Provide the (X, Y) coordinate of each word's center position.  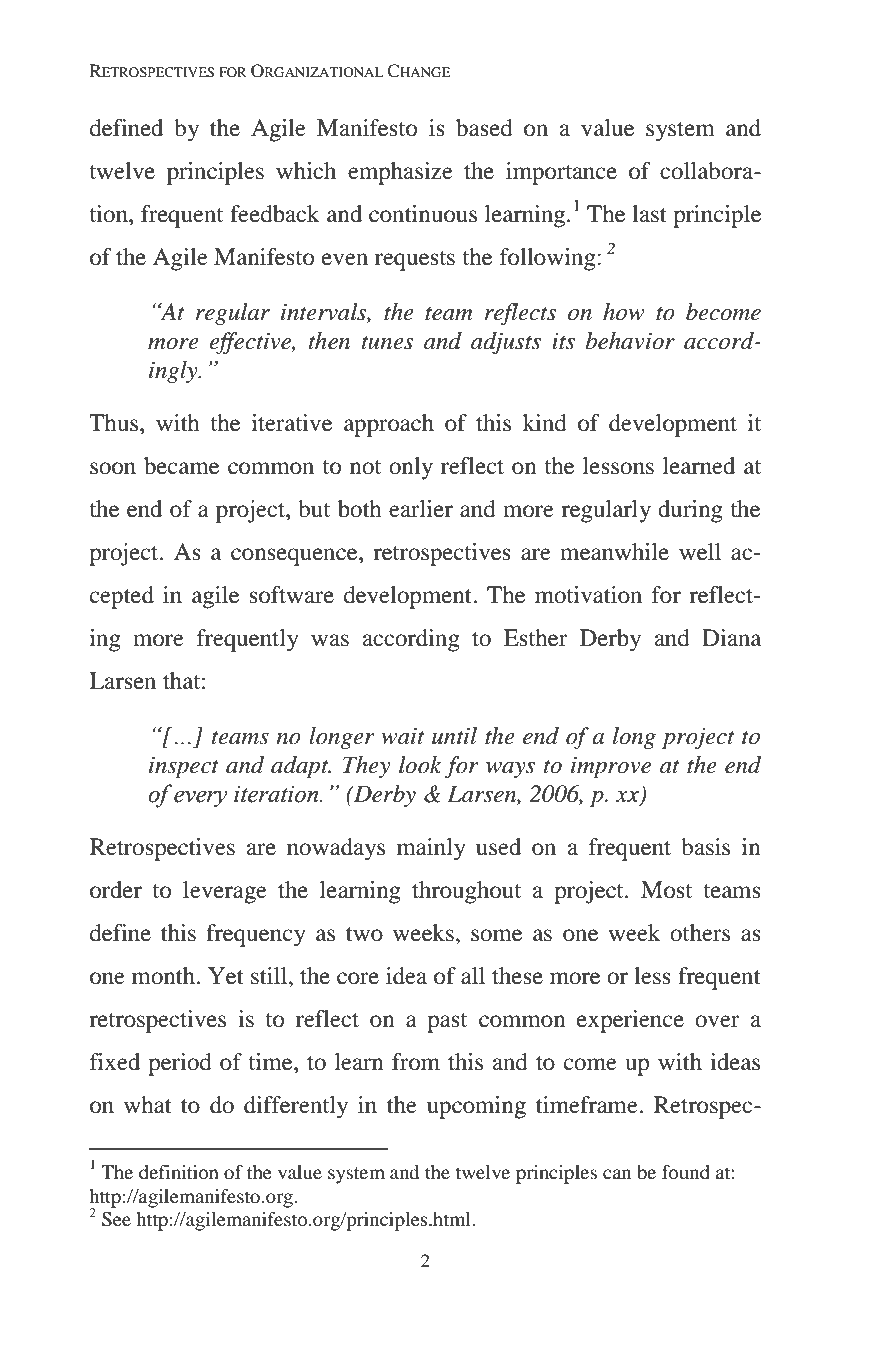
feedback (275, 214)
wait (402, 736)
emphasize (400, 173)
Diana (731, 638)
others (700, 933)
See (116, 1219)
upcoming (476, 1107)
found (686, 1172)
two (364, 934)
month (164, 976)
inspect (184, 767)
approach (389, 425)
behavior (630, 341)
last (649, 214)
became (181, 466)
